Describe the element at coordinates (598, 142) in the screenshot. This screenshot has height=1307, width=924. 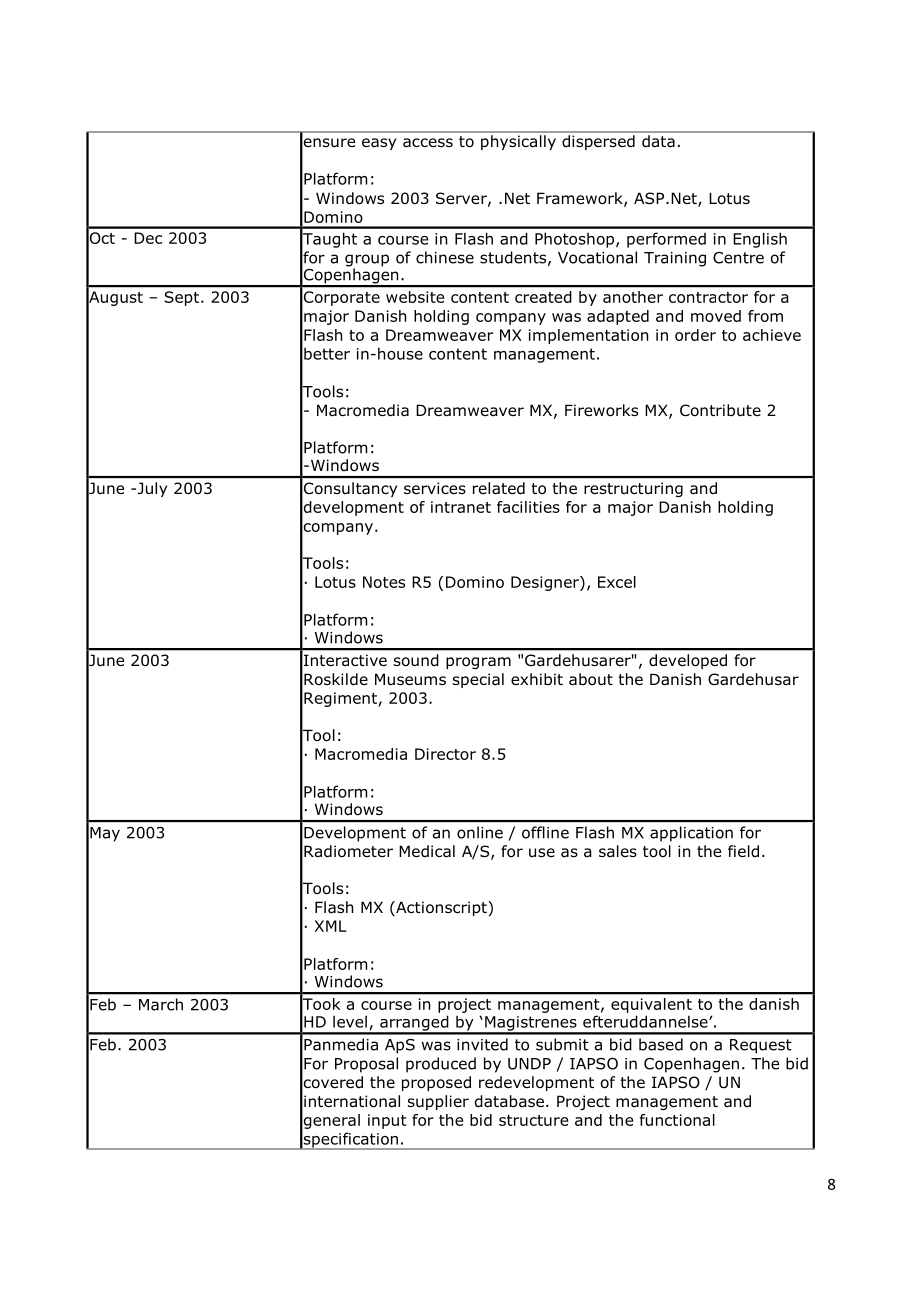
I see `dispersed` at that location.
